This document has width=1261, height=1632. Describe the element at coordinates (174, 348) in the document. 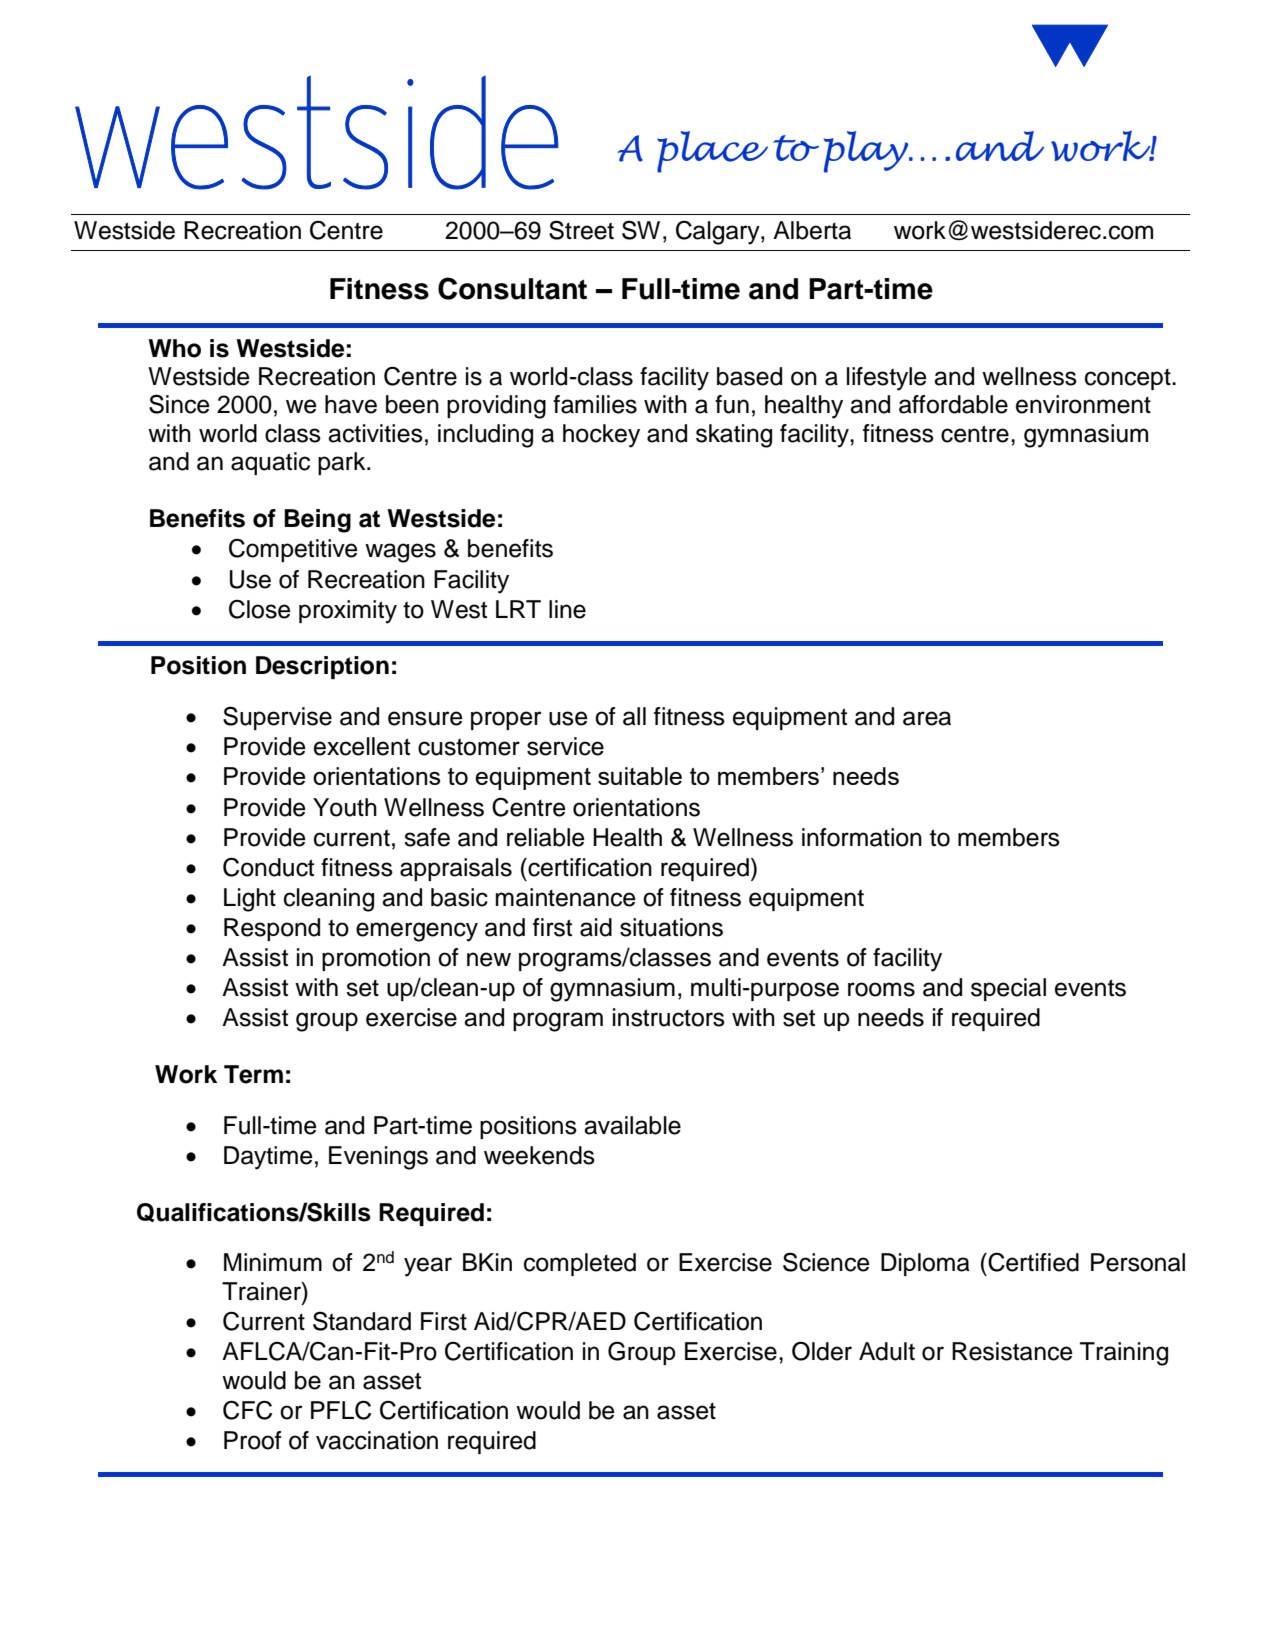

I see `Who` at that location.
